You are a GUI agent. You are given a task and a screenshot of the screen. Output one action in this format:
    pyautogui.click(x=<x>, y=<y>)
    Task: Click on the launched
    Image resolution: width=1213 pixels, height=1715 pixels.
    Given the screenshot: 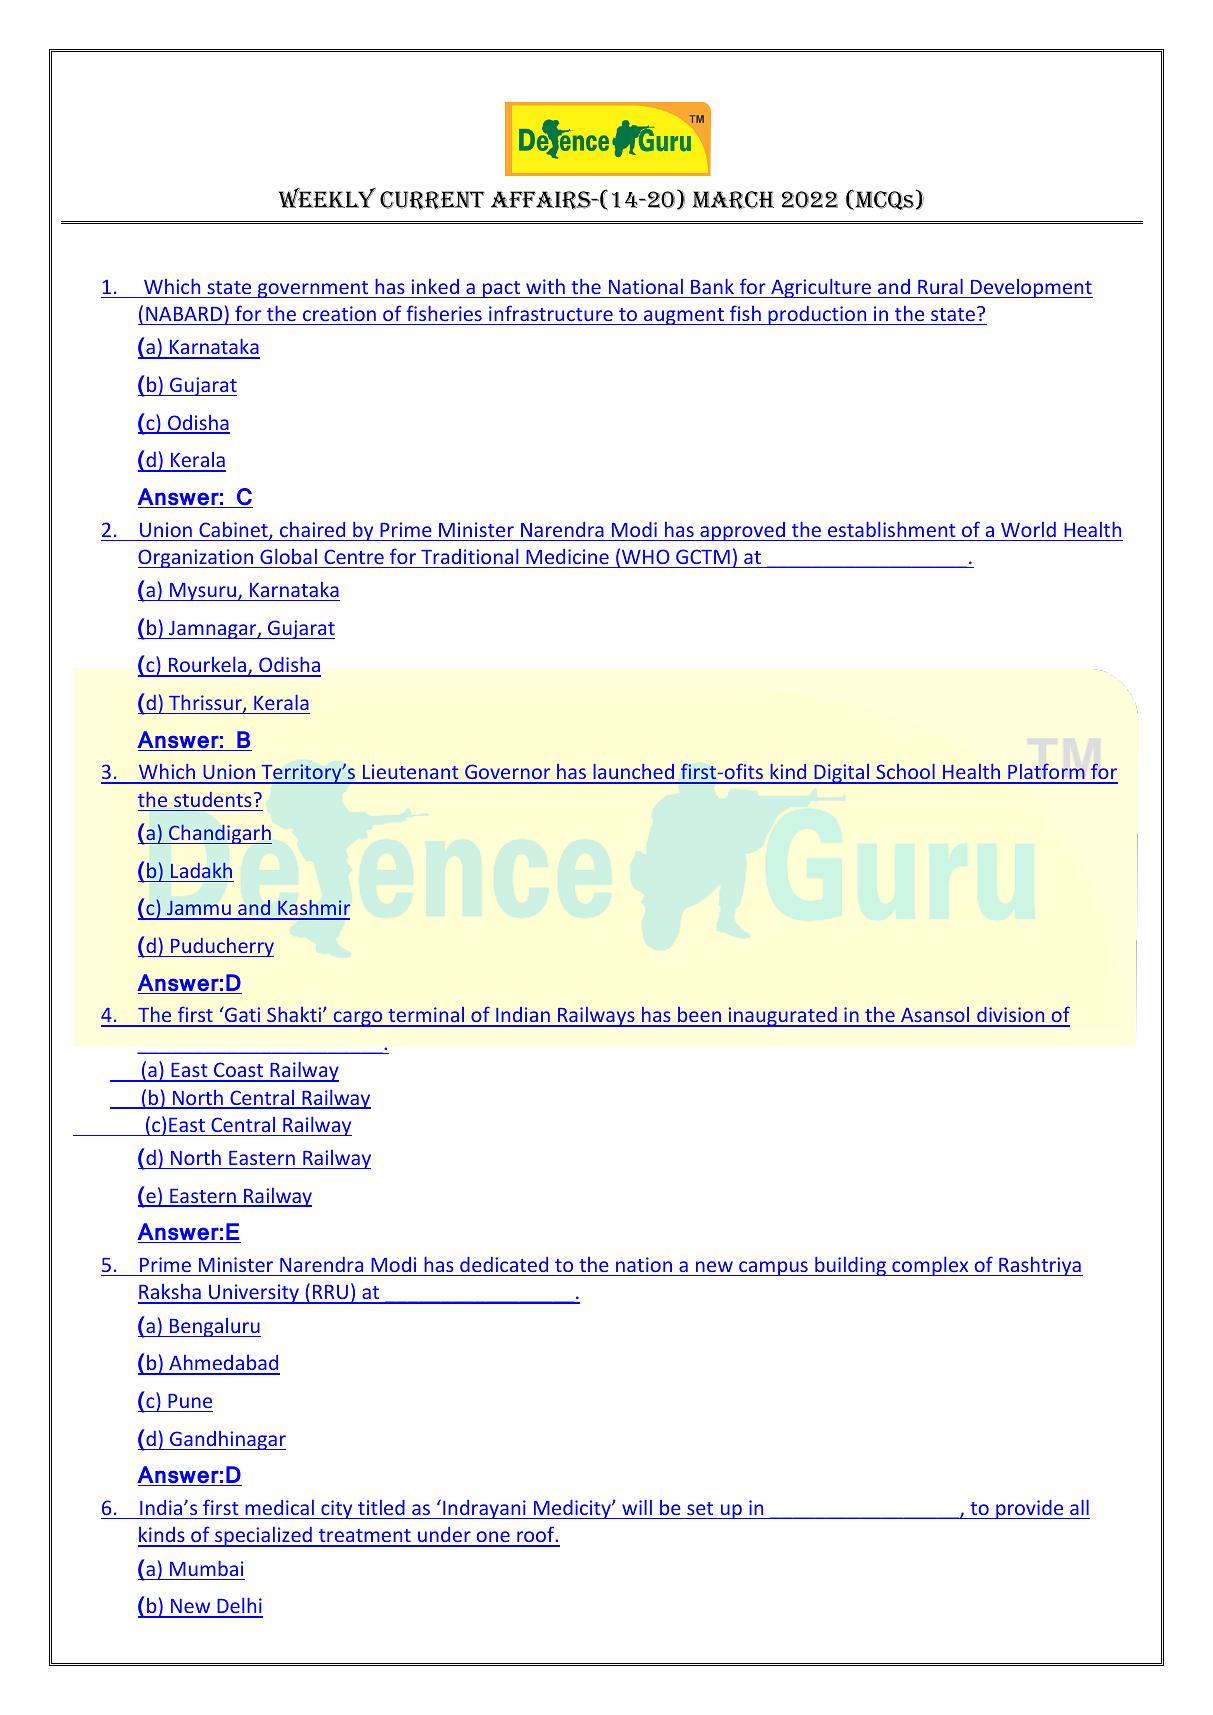 What is the action you would take?
    pyautogui.click(x=633, y=773)
